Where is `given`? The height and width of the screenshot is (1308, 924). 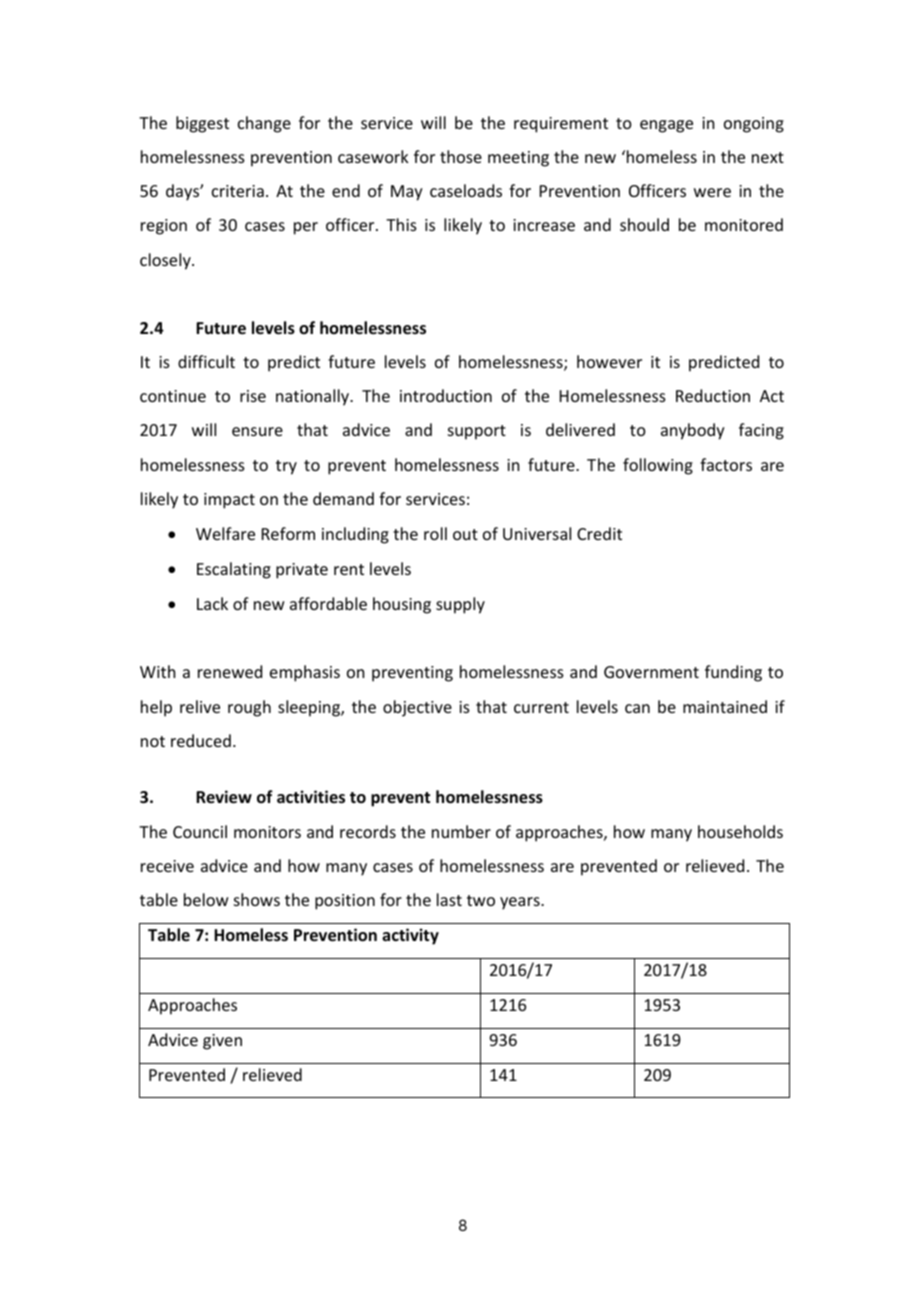
given is located at coordinates (222, 1042).
